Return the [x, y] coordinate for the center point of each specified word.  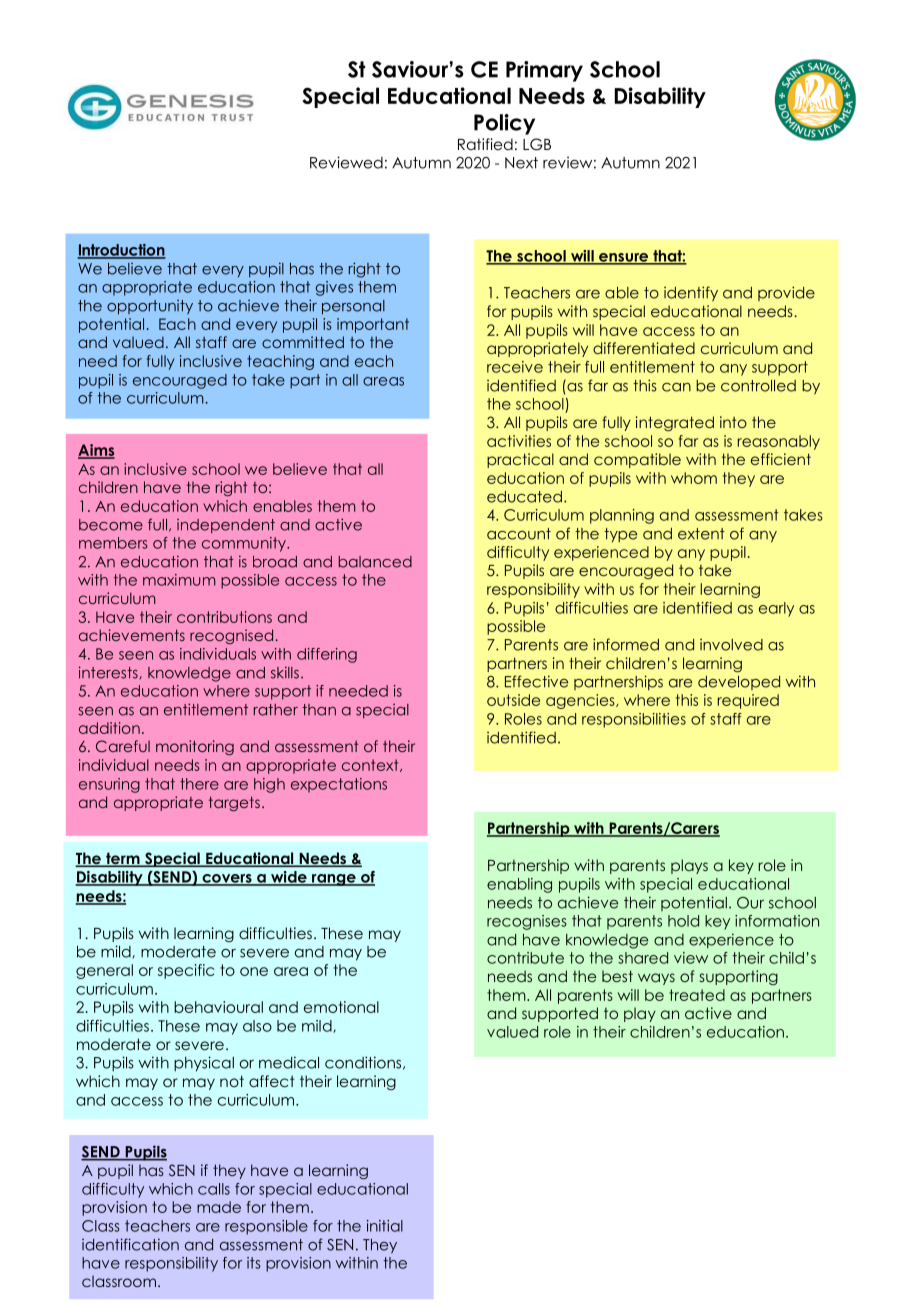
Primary [544, 71]
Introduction [121, 251]
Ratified [485, 144]
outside [513, 700]
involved [731, 644]
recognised [233, 636]
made [219, 1207]
